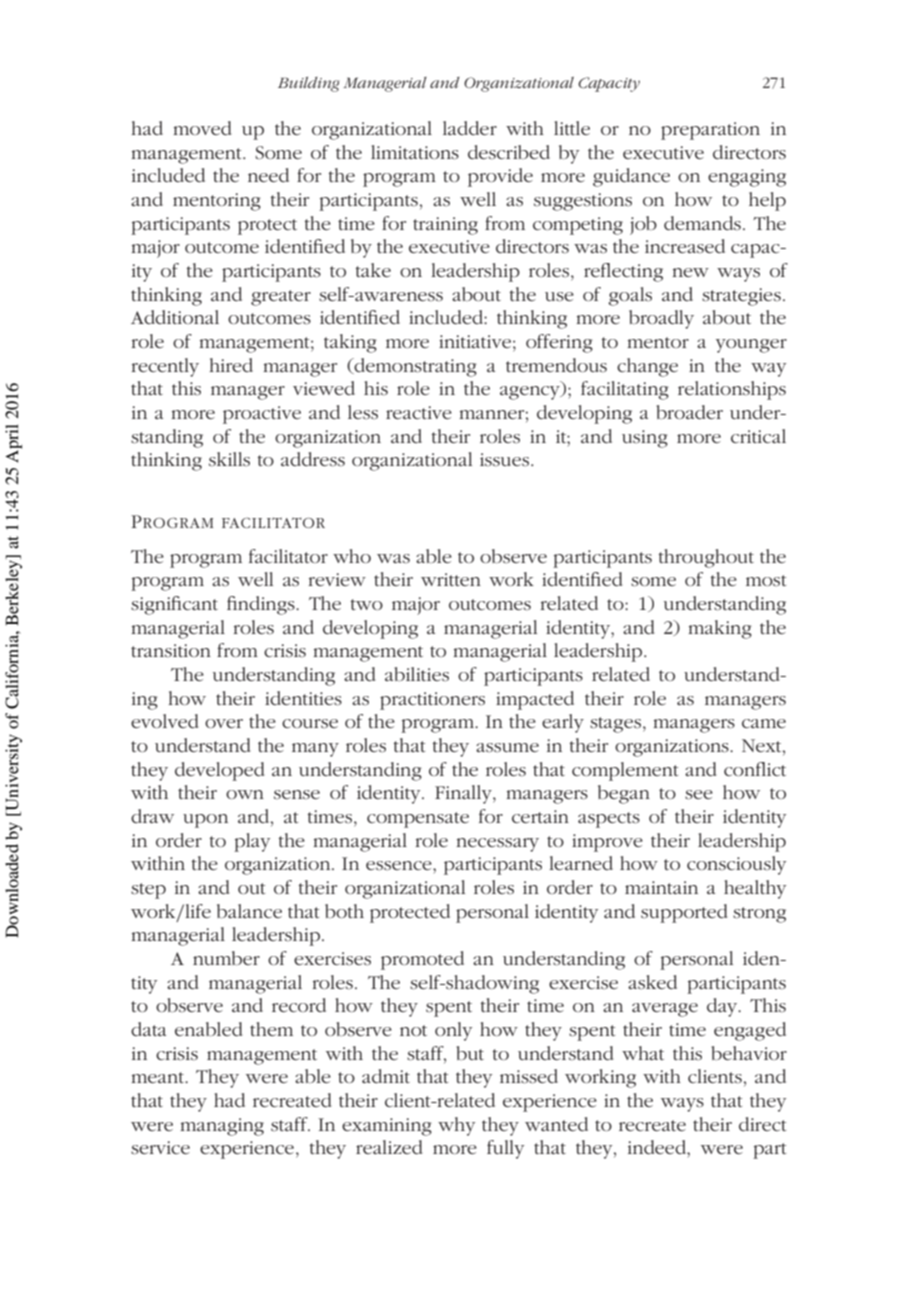  Describe the element at coordinates (202, 128) in the document. I see `moved` at that location.
